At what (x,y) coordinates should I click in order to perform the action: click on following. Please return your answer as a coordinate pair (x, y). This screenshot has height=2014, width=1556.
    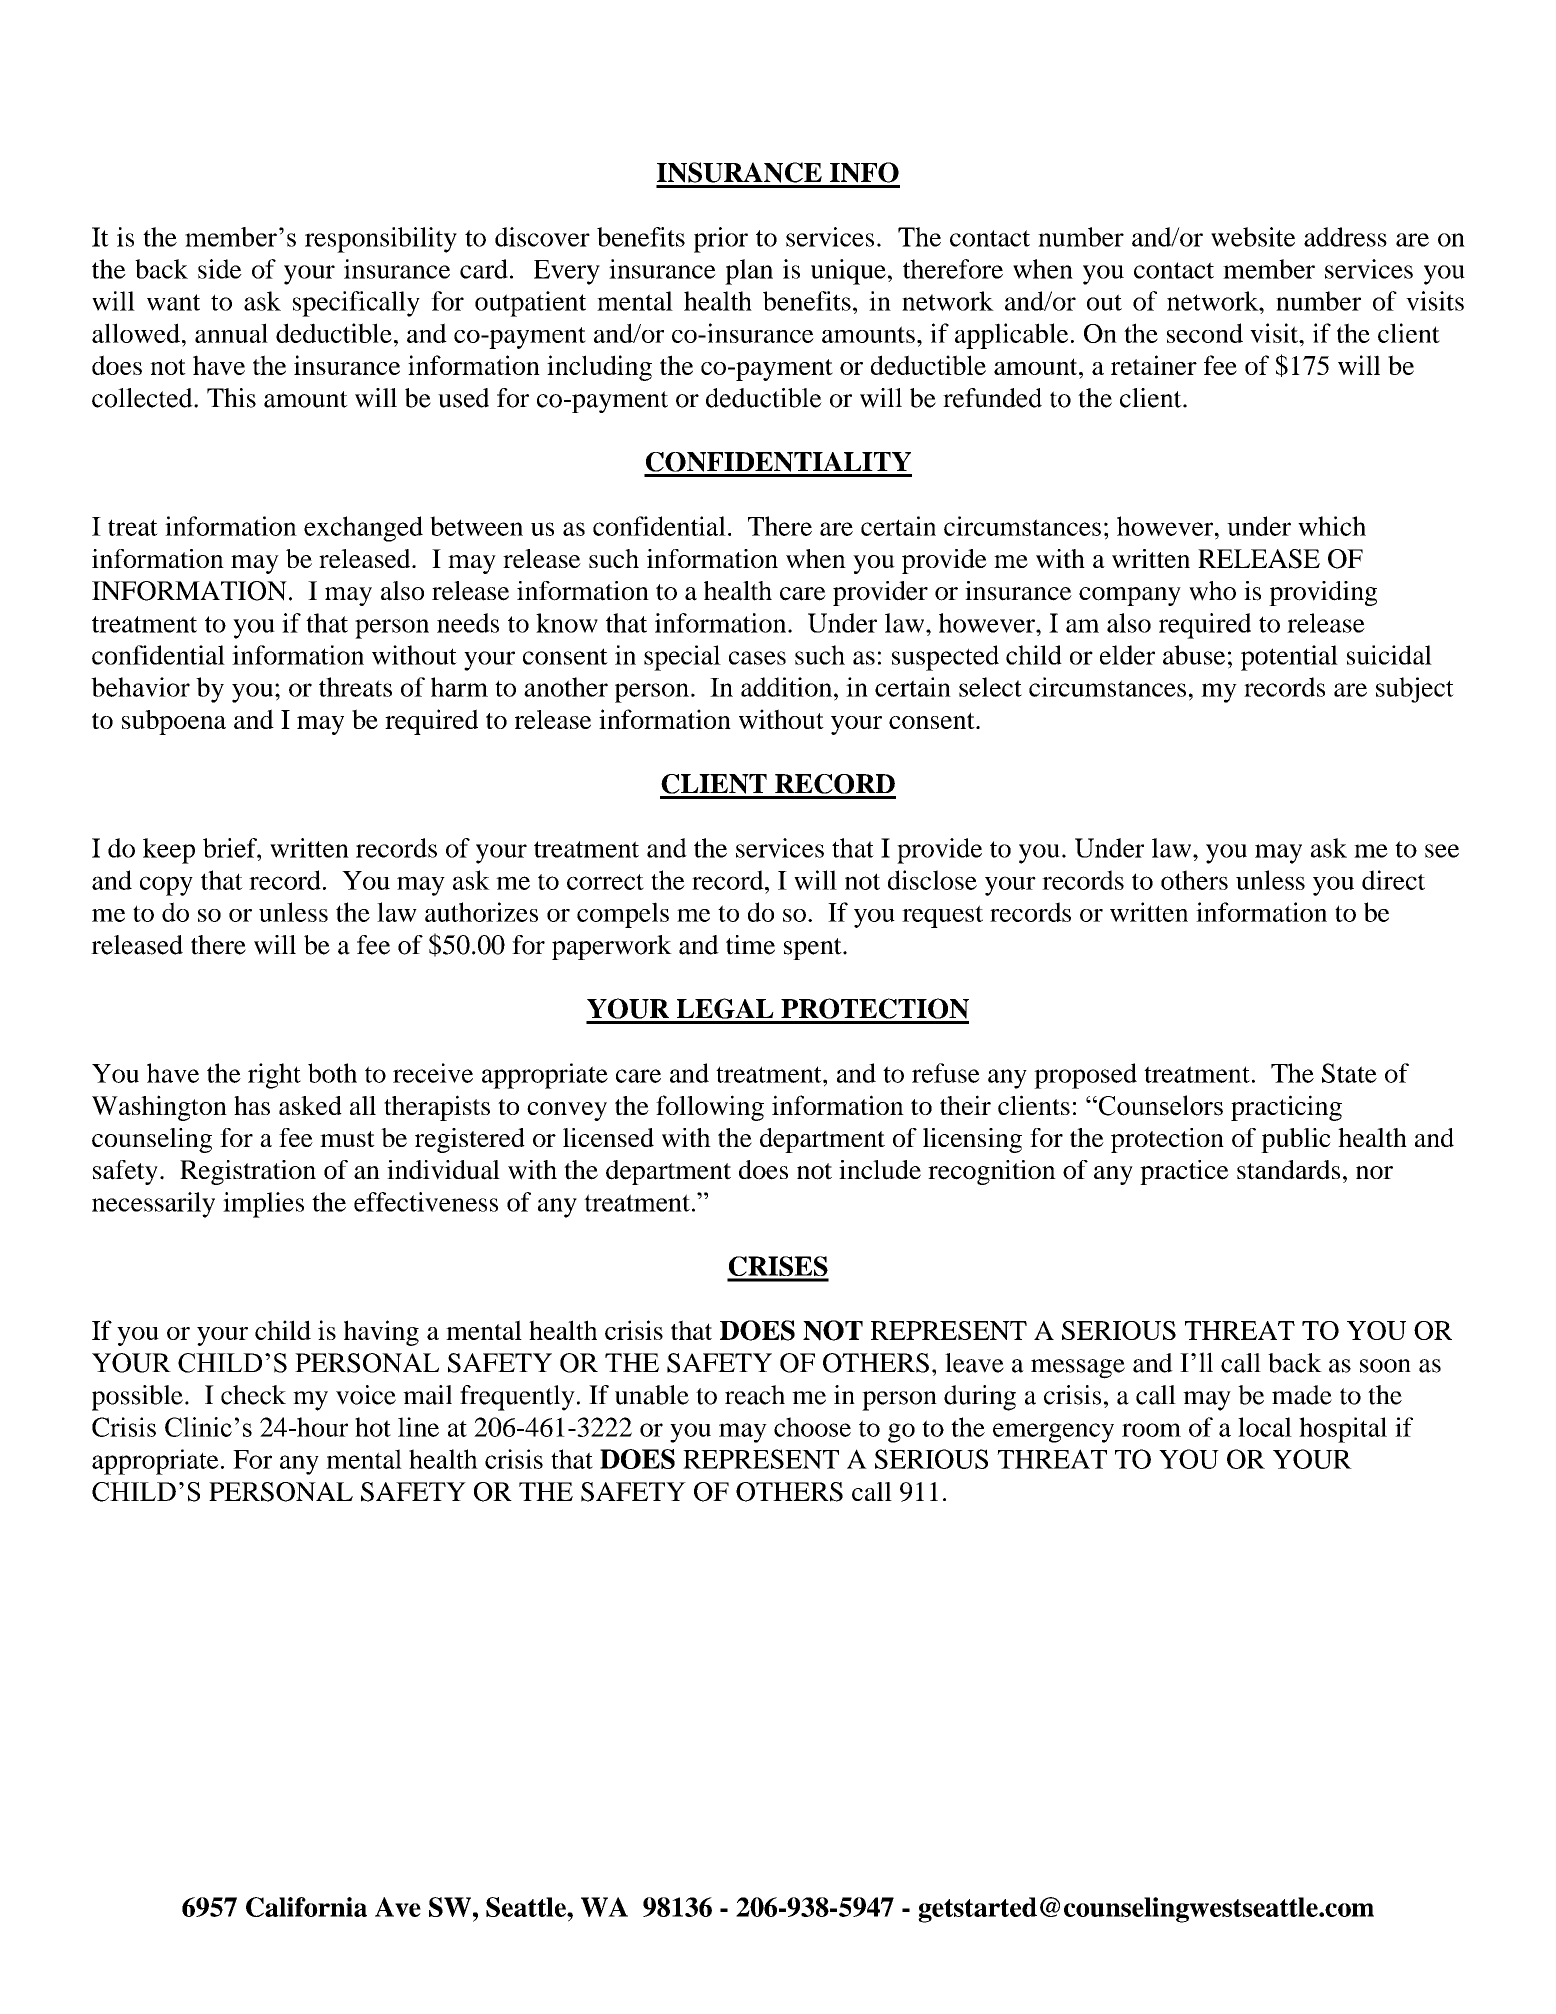
    Looking at the image, I should click on (710, 1108).
